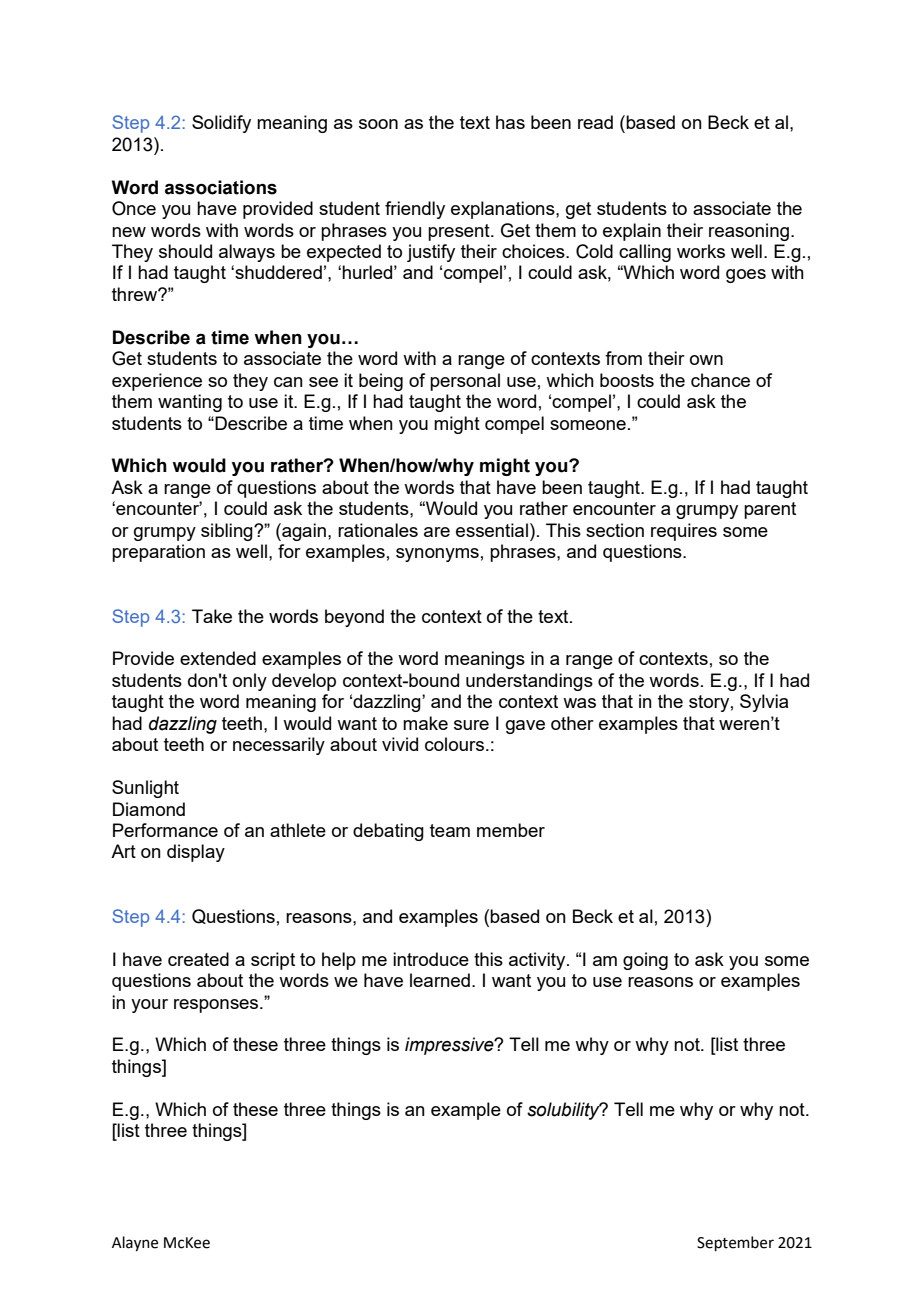  Describe the element at coordinates (415, 210) in the page. I see `friendly` at that location.
